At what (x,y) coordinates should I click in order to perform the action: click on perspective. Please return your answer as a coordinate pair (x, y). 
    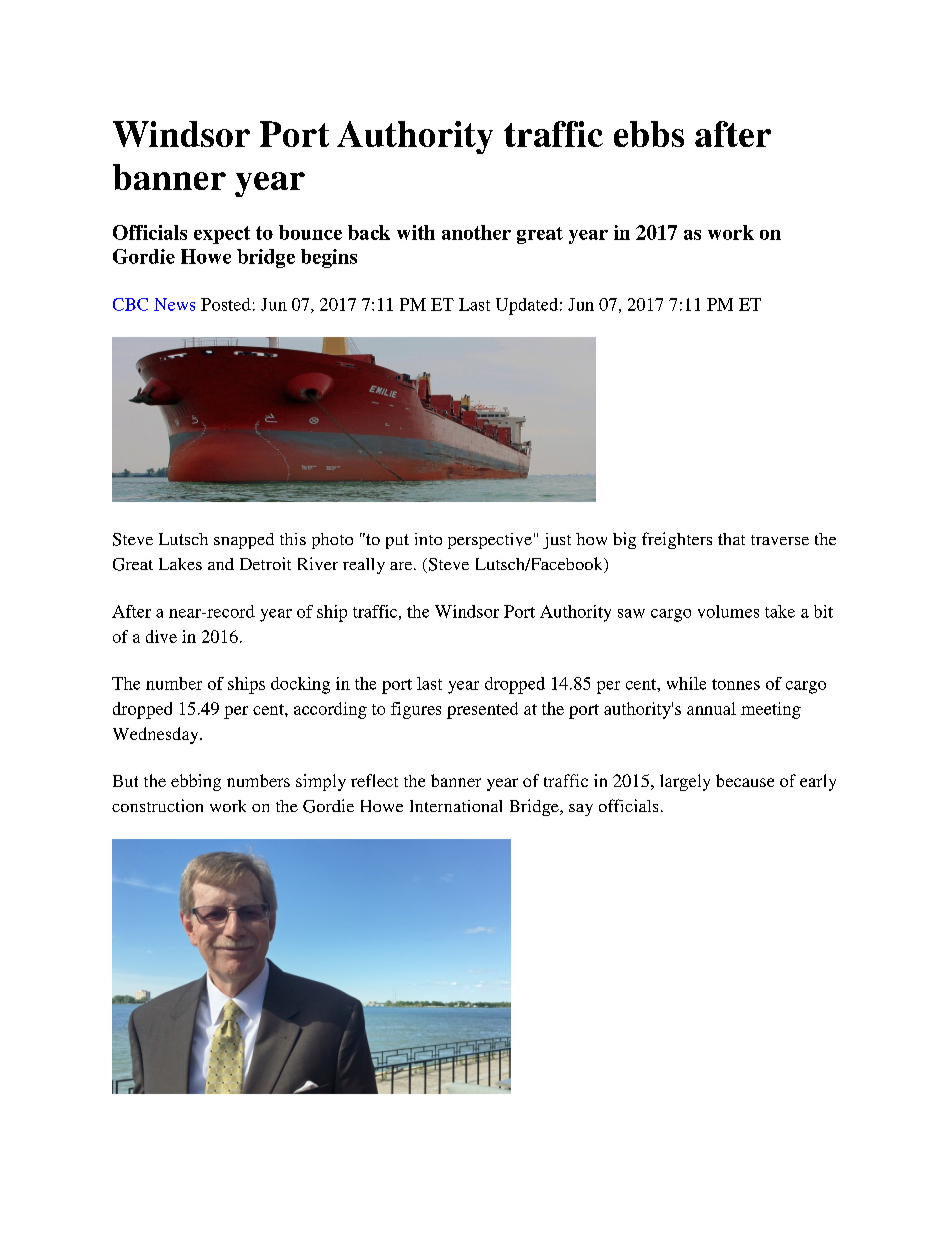
    Looking at the image, I should click on (490, 541).
